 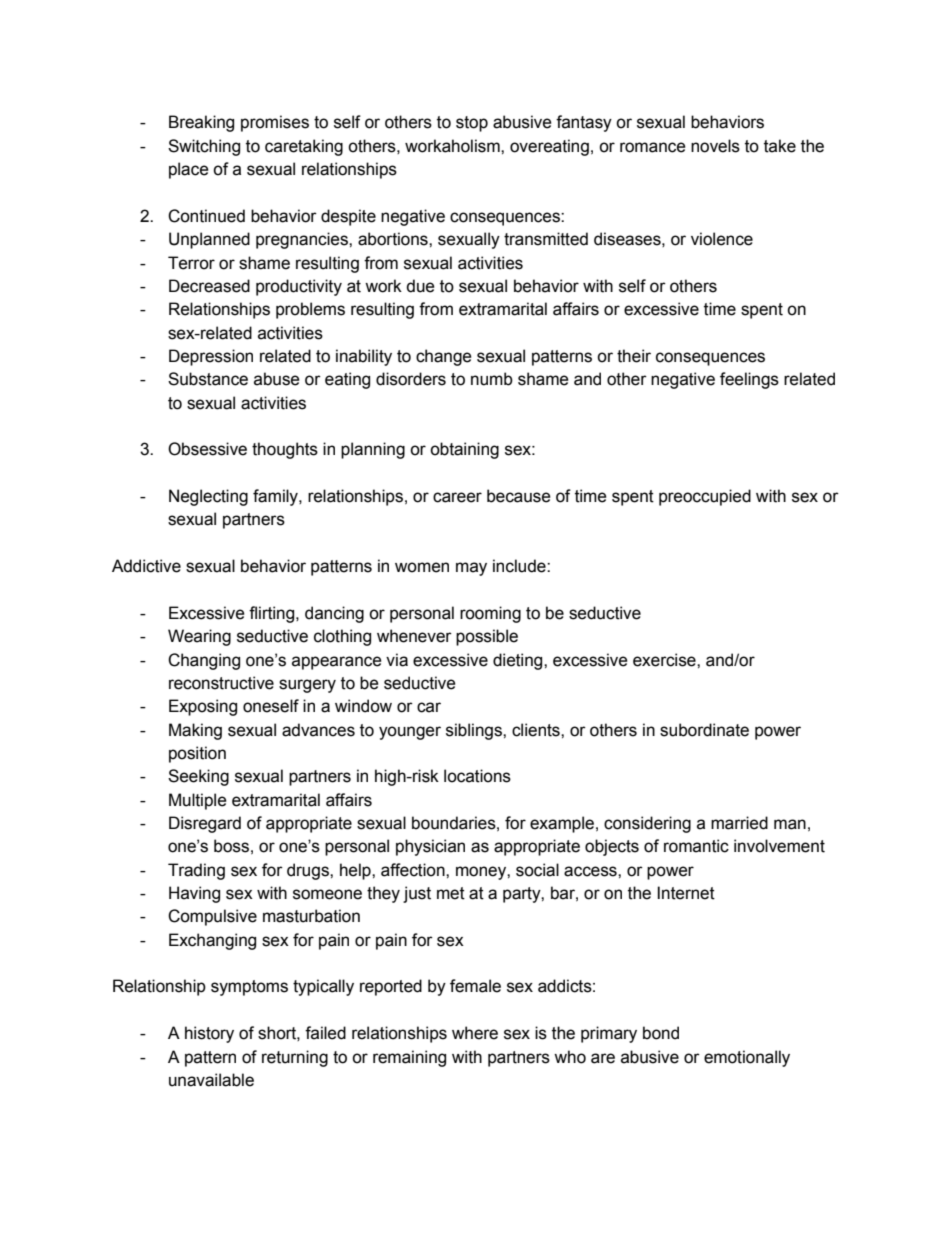 What do you see at coordinates (209, 1034) in the screenshot?
I see `history` at bounding box center [209, 1034].
